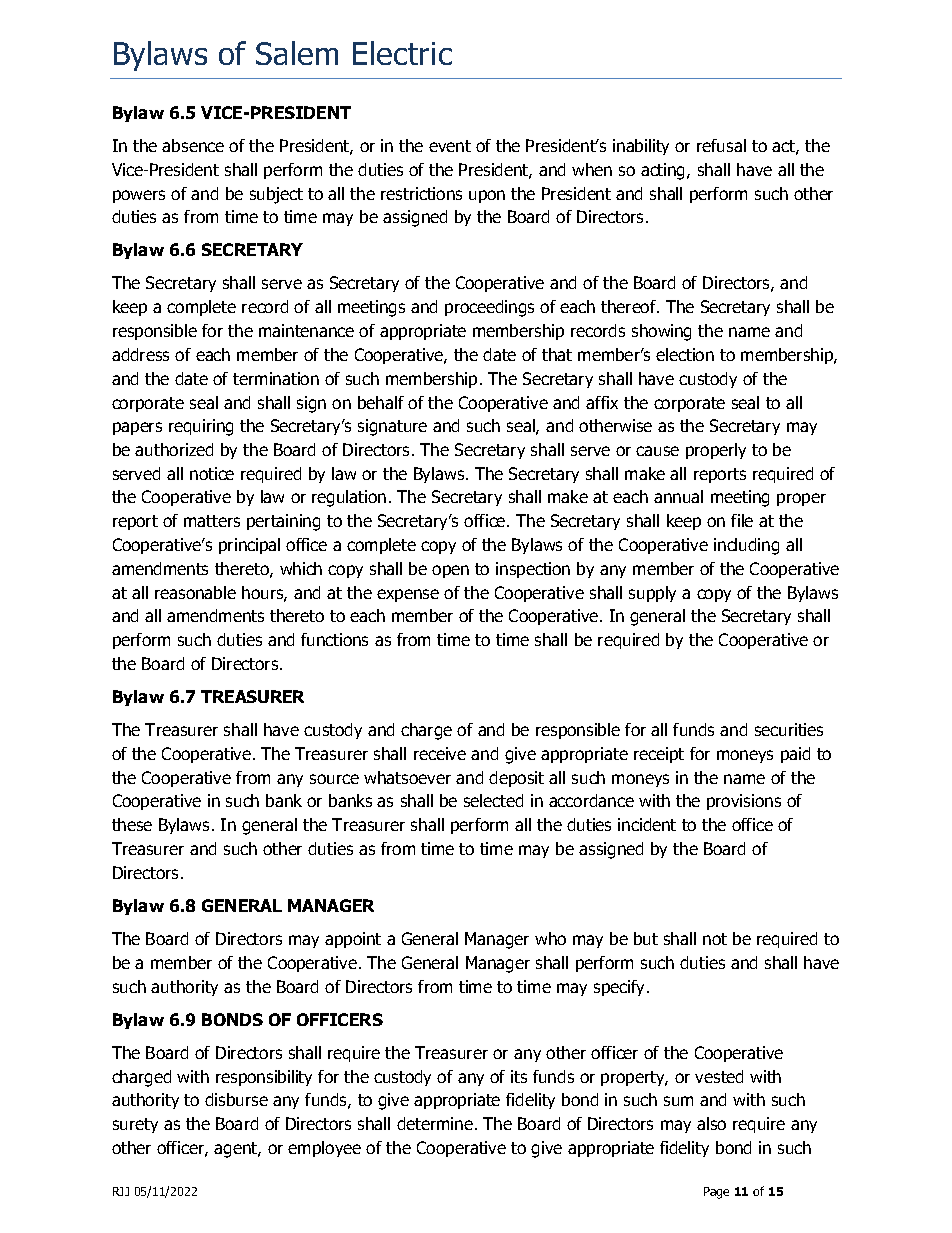  Describe the element at coordinates (435, 1123) in the page. I see `determine` at that location.
